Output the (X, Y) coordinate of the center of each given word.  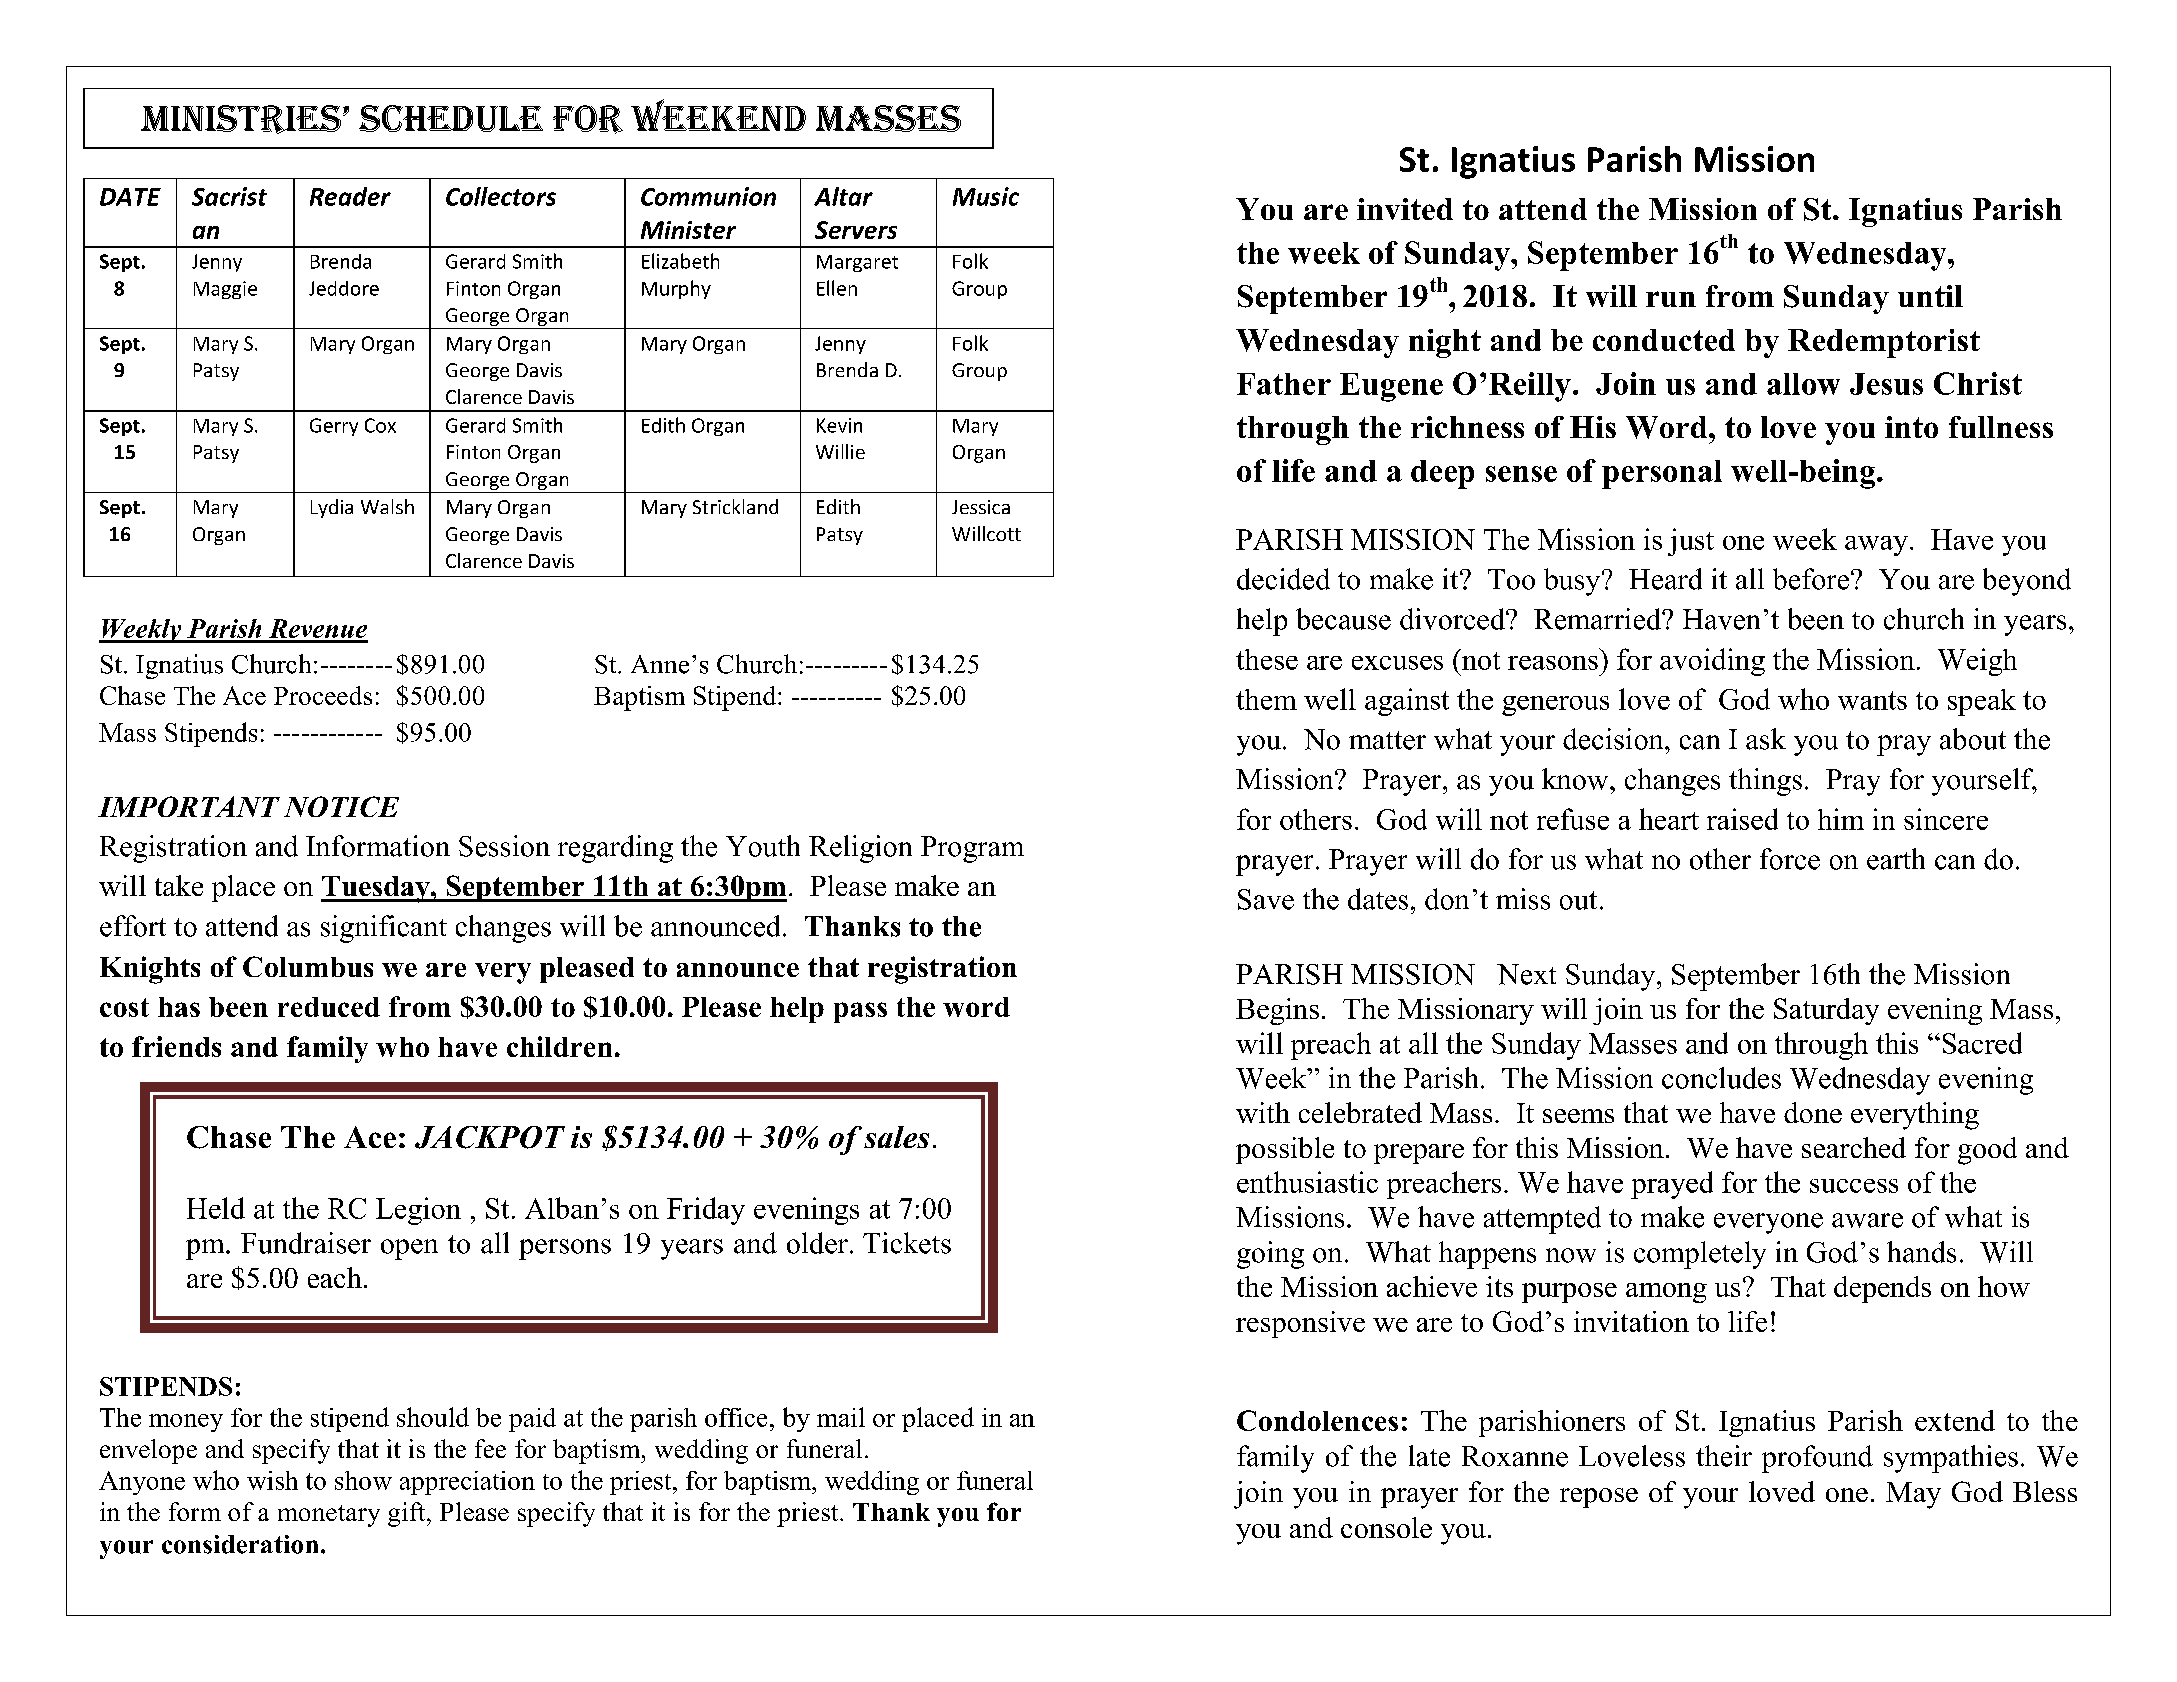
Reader (350, 196)
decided (1283, 579)
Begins (1277, 1011)
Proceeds (323, 695)
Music (986, 196)
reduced (329, 1007)
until (1930, 296)
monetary (329, 1516)
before (1811, 579)
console (1386, 1527)
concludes (1721, 1078)
